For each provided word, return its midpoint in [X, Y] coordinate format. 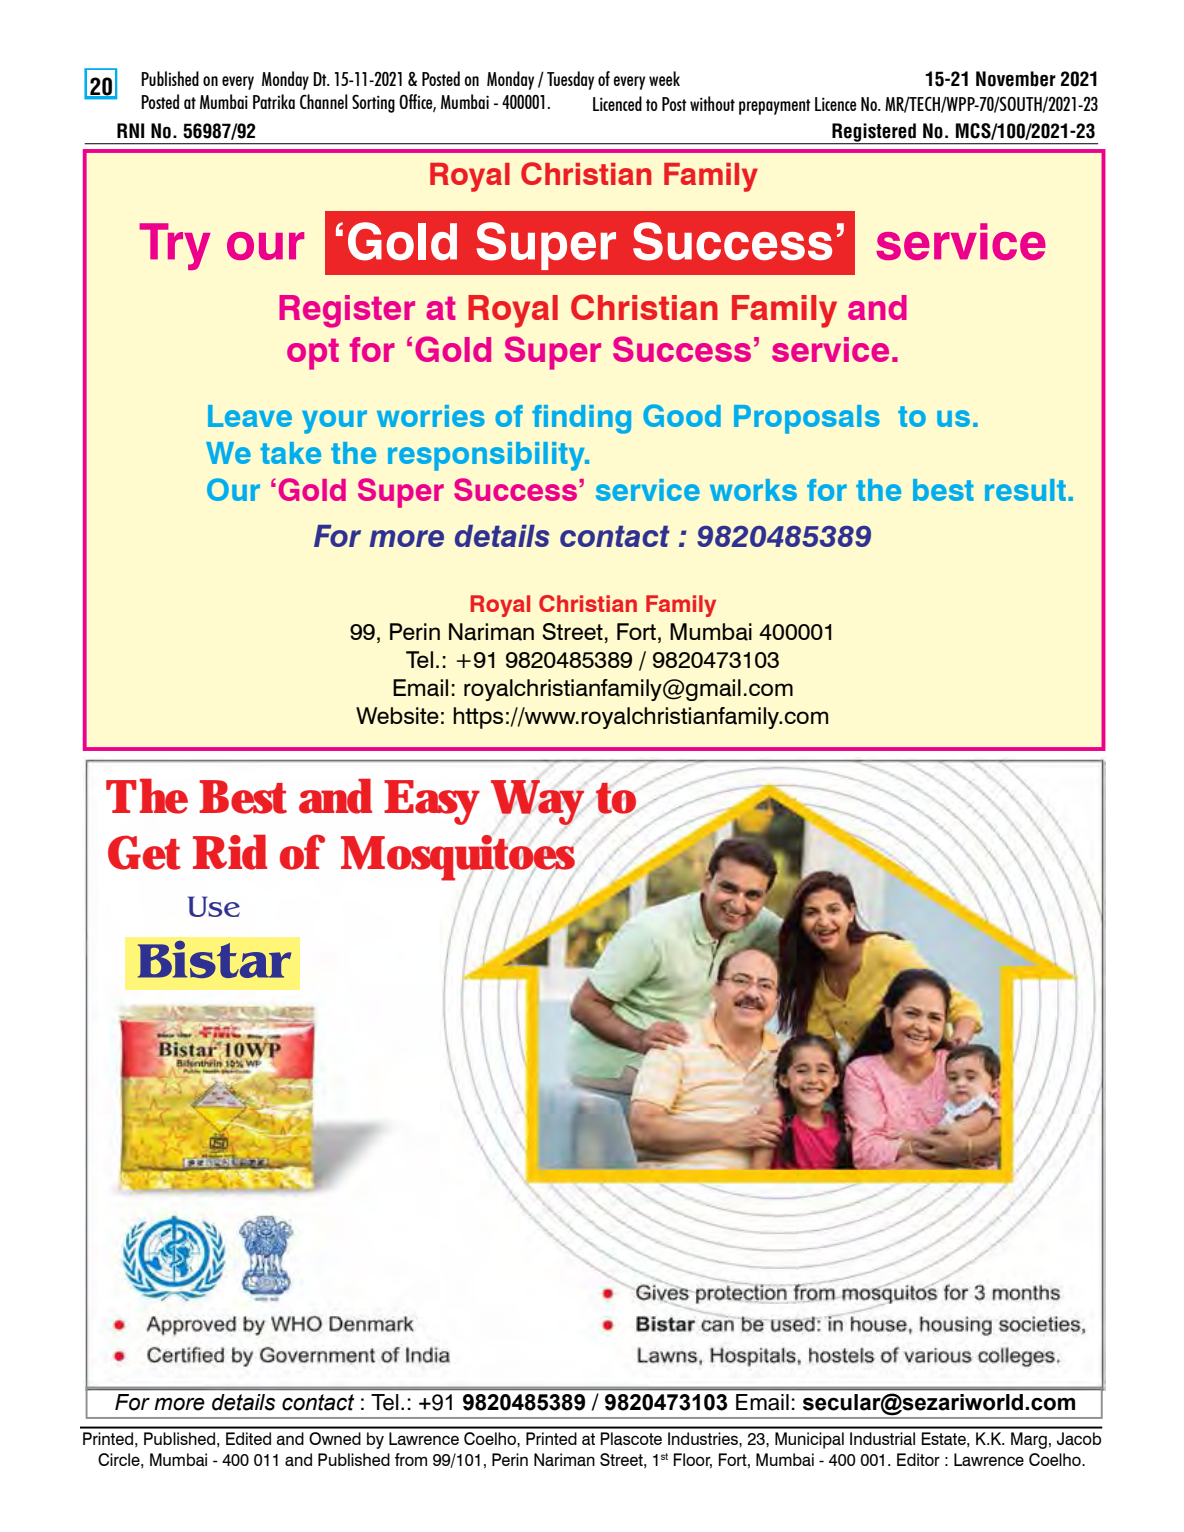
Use [214, 906]
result [1025, 490]
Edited [248, 1438]
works [753, 490]
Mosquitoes [458, 859]
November [1016, 79]
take [290, 453]
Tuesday [570, 80]
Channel [324, 101]
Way [537, 802]
